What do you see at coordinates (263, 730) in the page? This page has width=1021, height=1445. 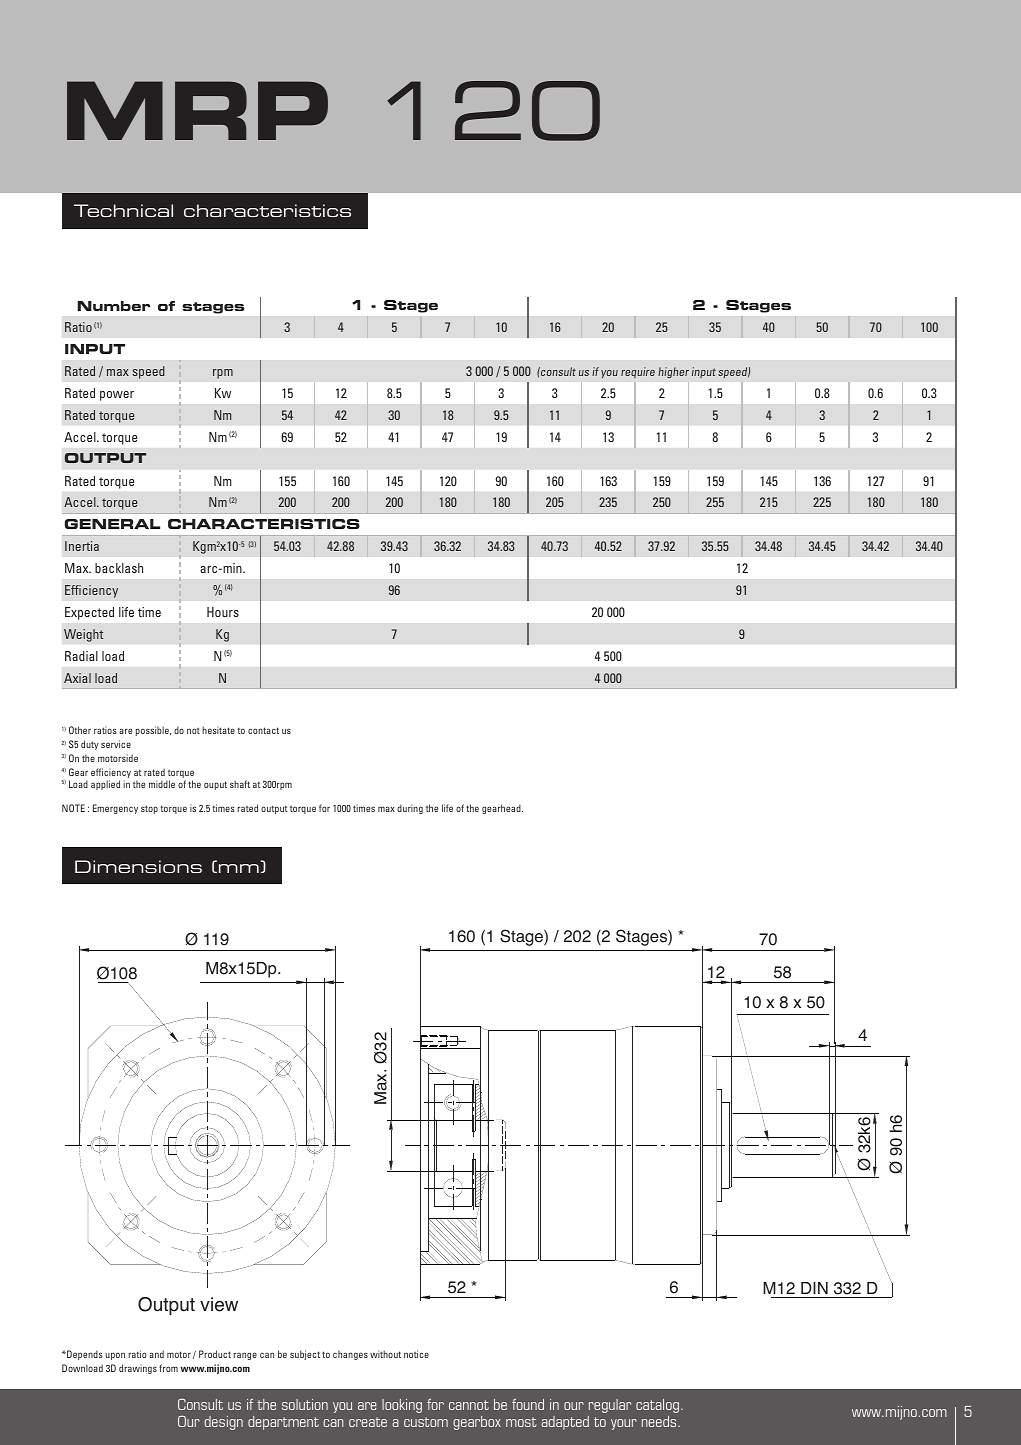 I see `contact` at bounding box center [263, 730].
